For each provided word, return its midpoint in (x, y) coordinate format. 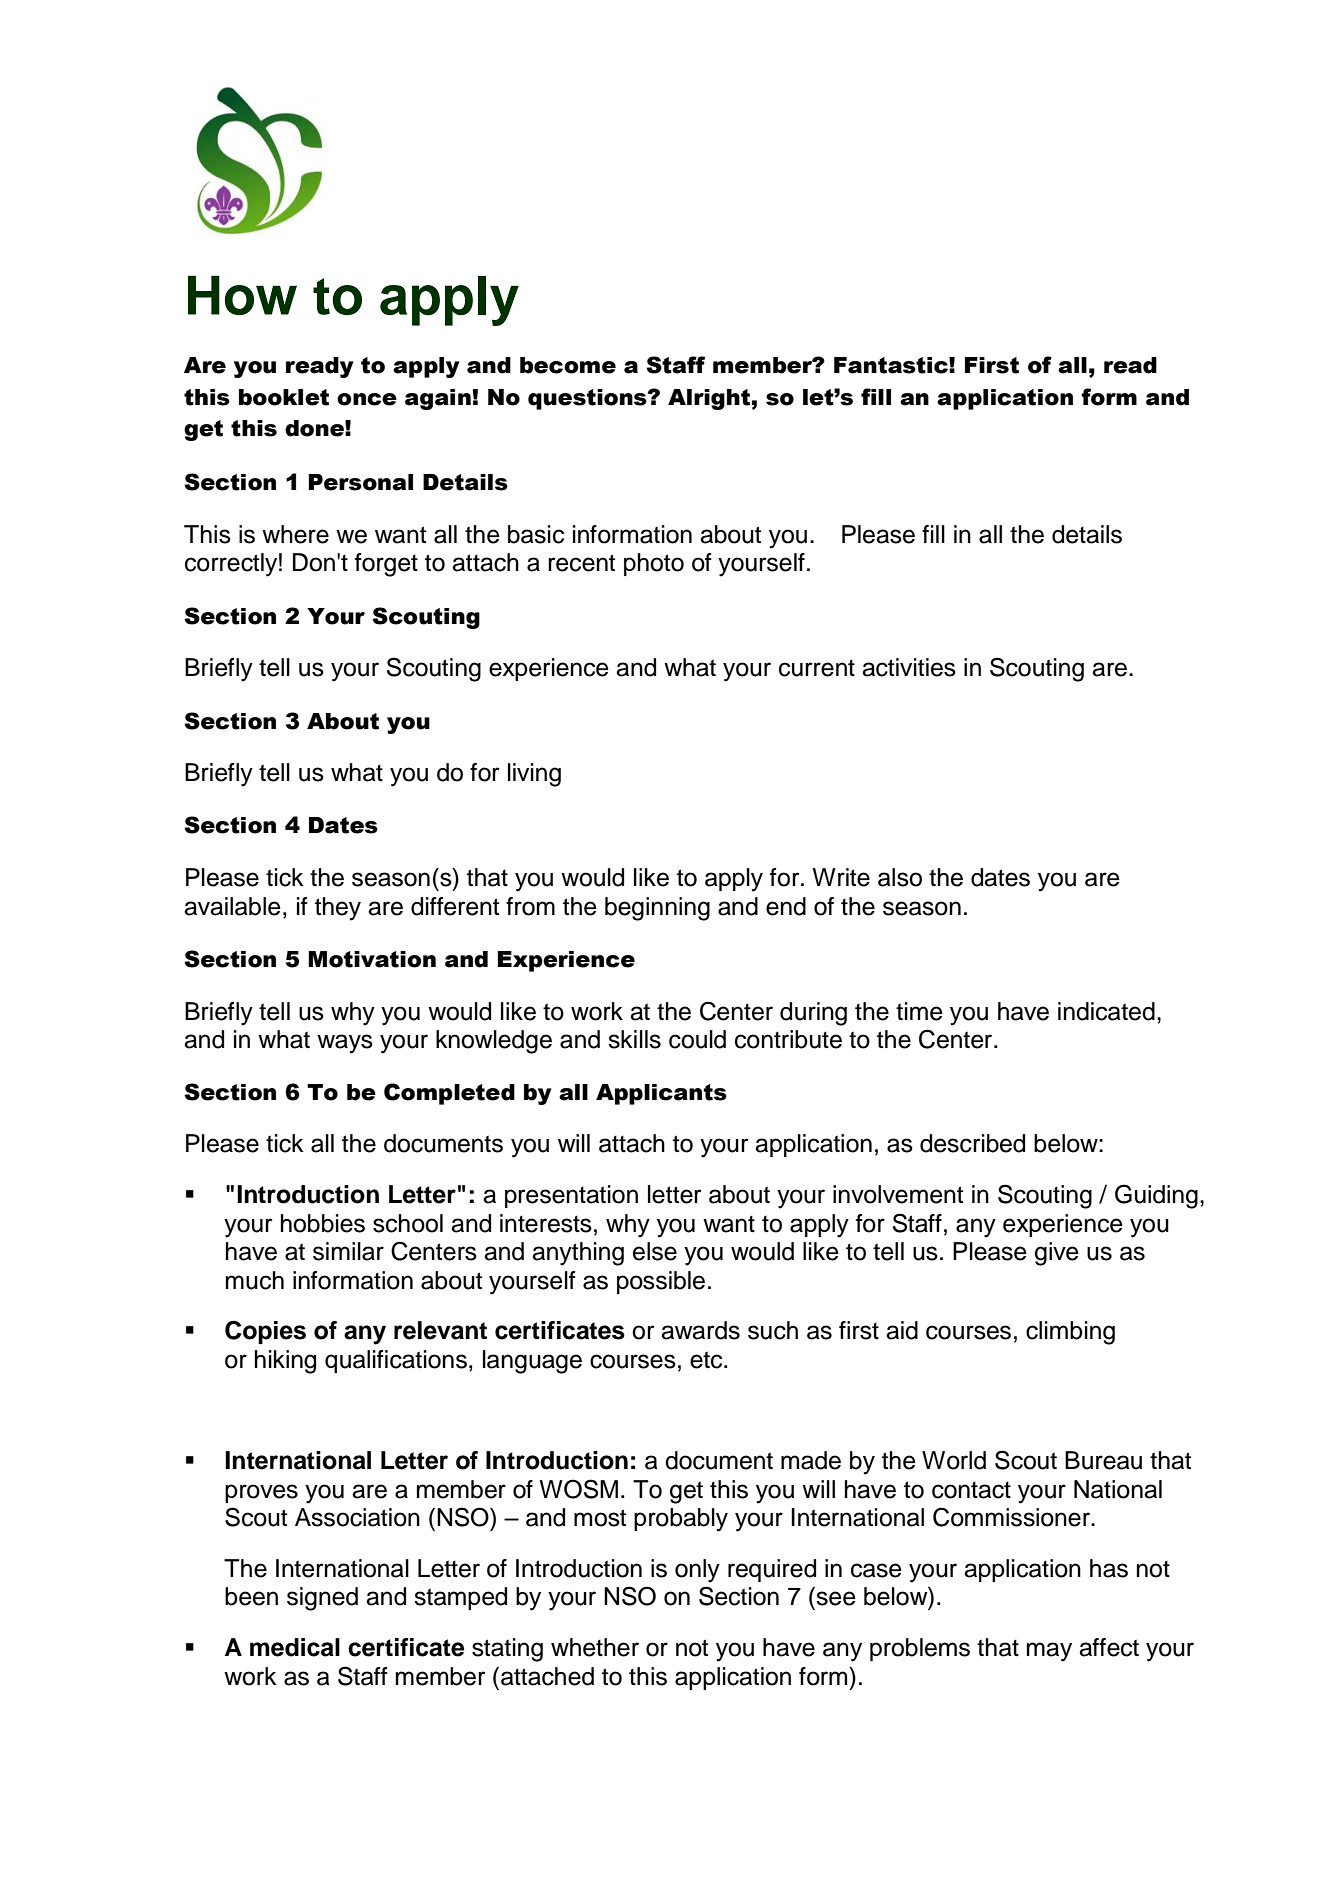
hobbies (323, 1223)
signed (322, 1599)
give (1057, 1254)
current (817, 668)
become (568, 365)
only (697, 1571)
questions (588, 399)
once (367, 399)
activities (909, 667)
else (655, 1251)
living (534, 775)
